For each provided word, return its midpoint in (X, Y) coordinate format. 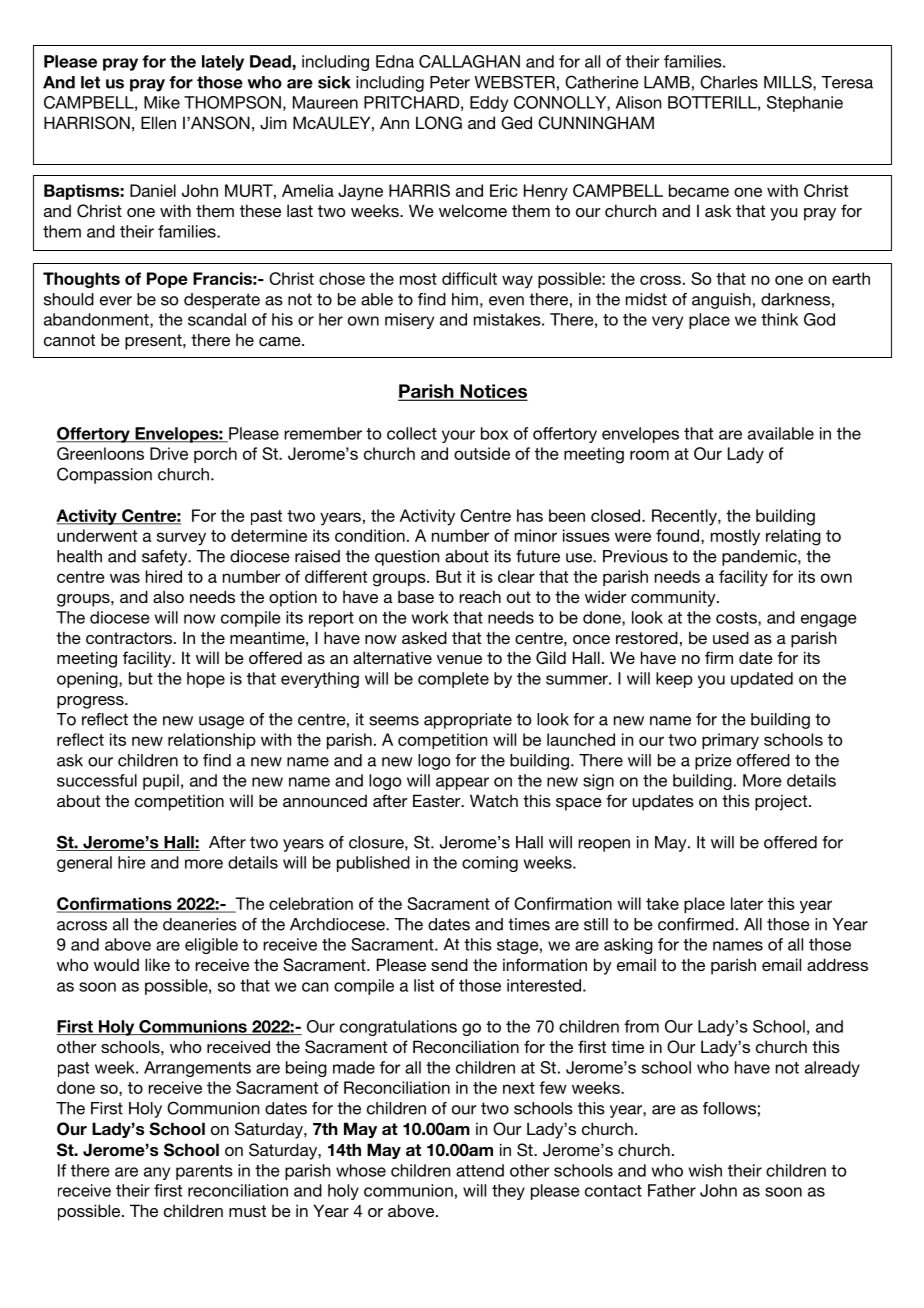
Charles (729, 82)
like (157, 964)
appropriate (468, 721)
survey (181, 539)
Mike (162, 102)
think (779, 319)
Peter (450, 82)
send (449, 964)
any (157, 1173)
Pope (167, 280)
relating (793, 537)
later (747, 903)
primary (730, 741)
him (465, 299)
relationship (212, 741)
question (407, 558)
